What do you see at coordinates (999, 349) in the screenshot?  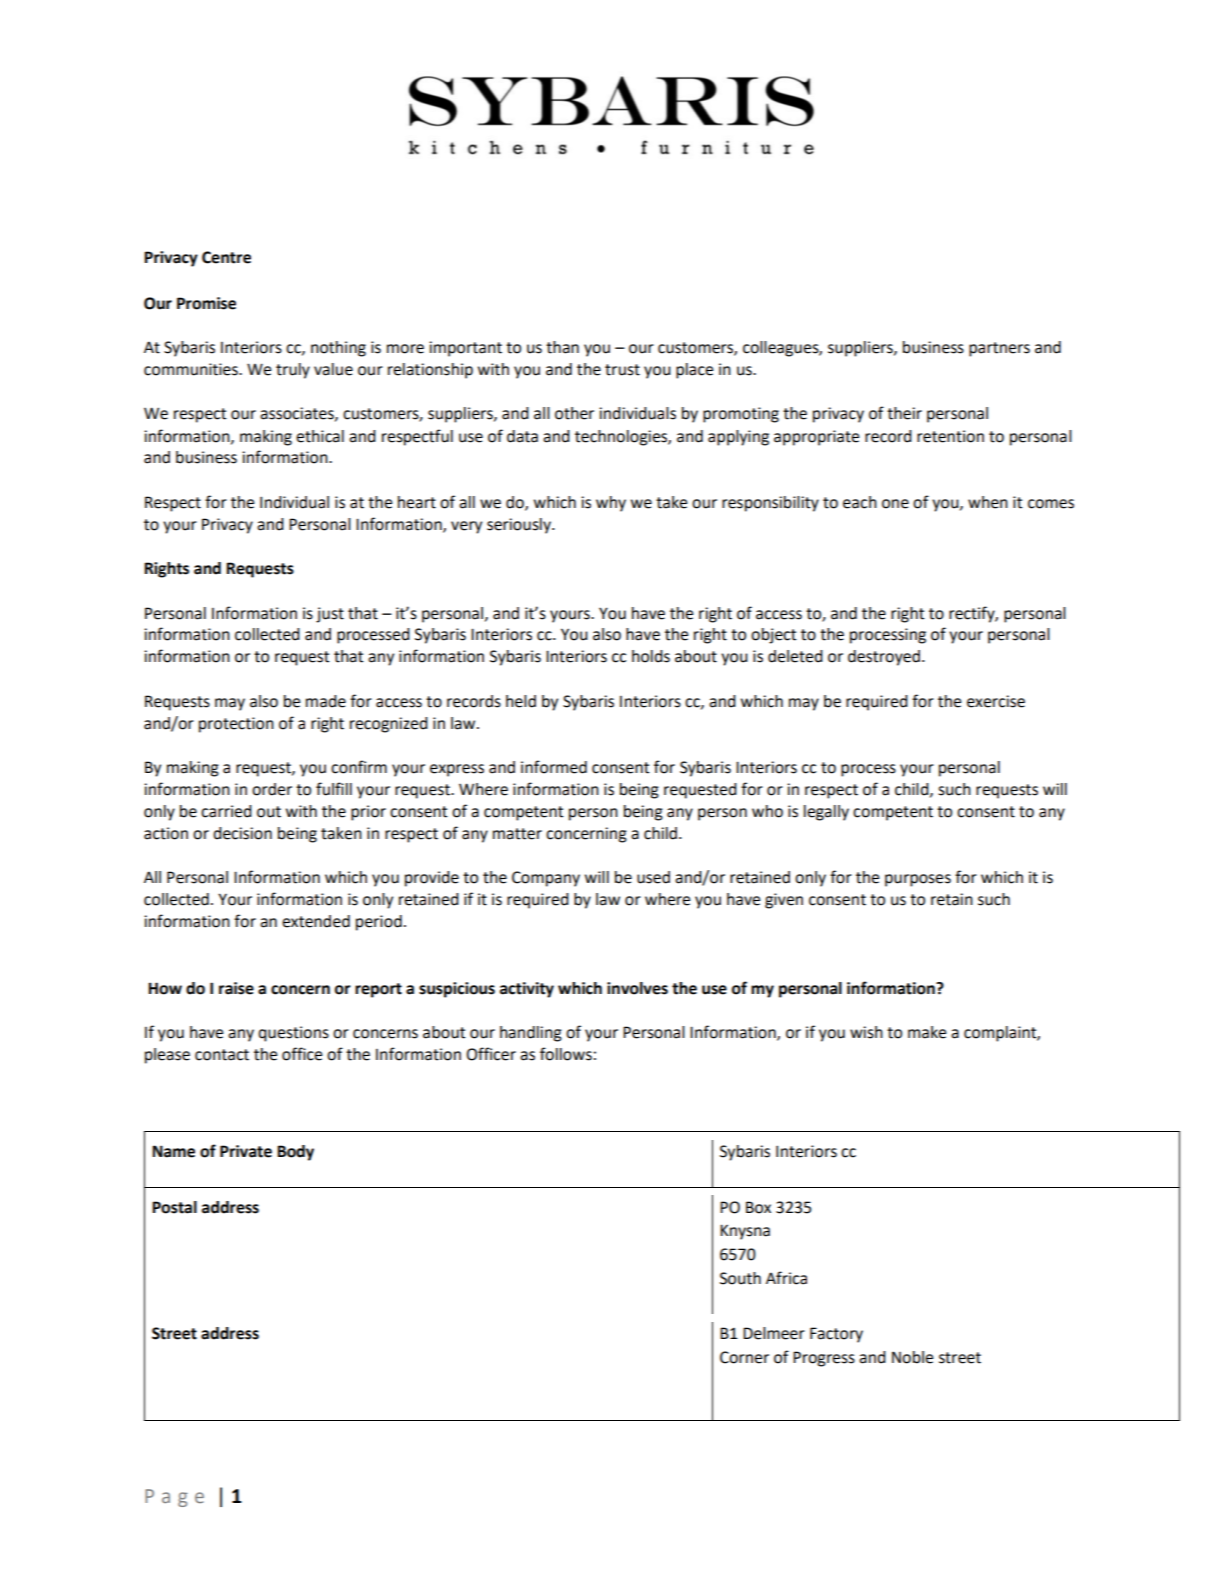 I see `partners` at bounding box center [999, 349].
